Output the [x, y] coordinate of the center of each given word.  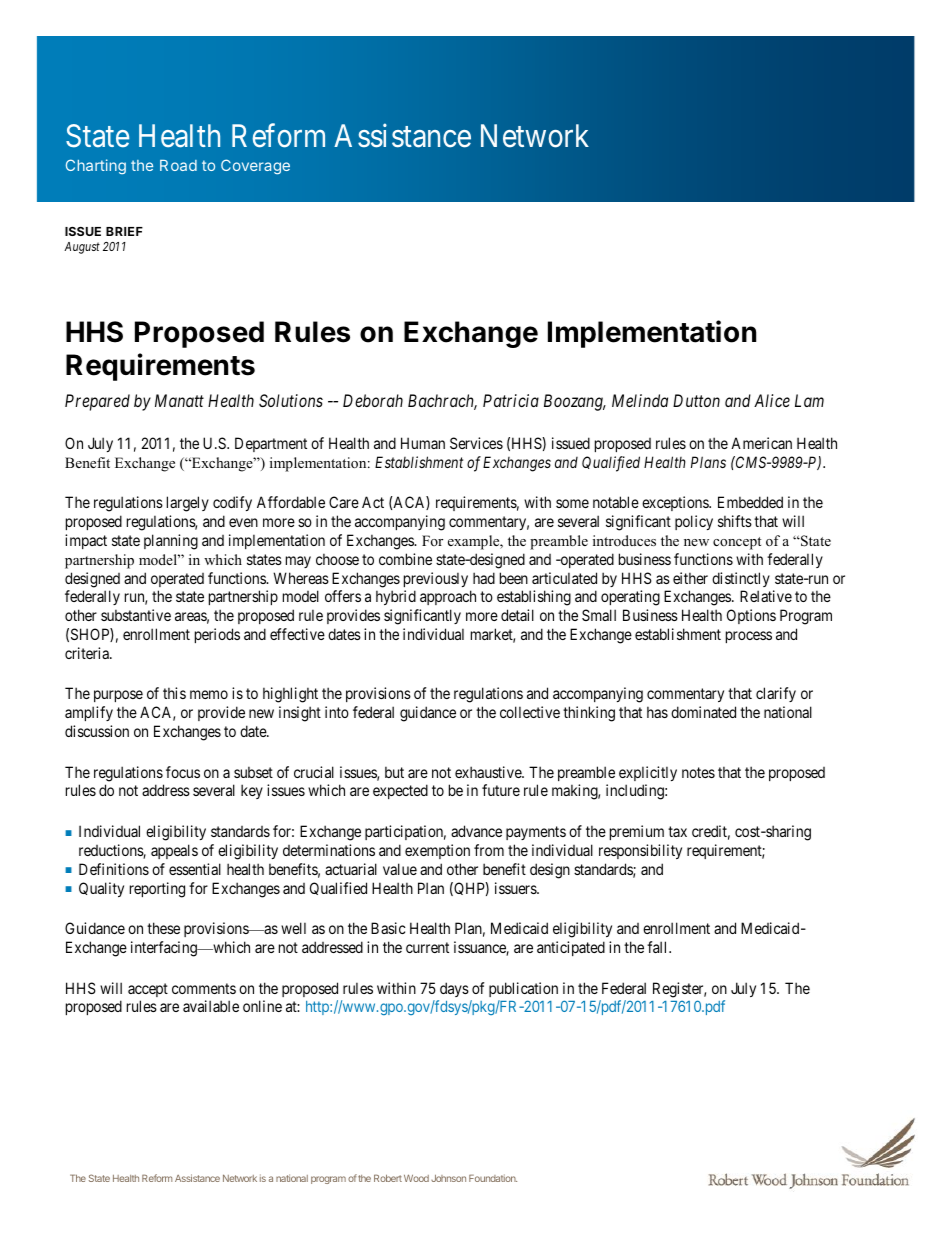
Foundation [493, 1178]
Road [178, 165]
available [211, 1006]
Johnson [448, 1178]
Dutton [696, 400]
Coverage [255, 166]
